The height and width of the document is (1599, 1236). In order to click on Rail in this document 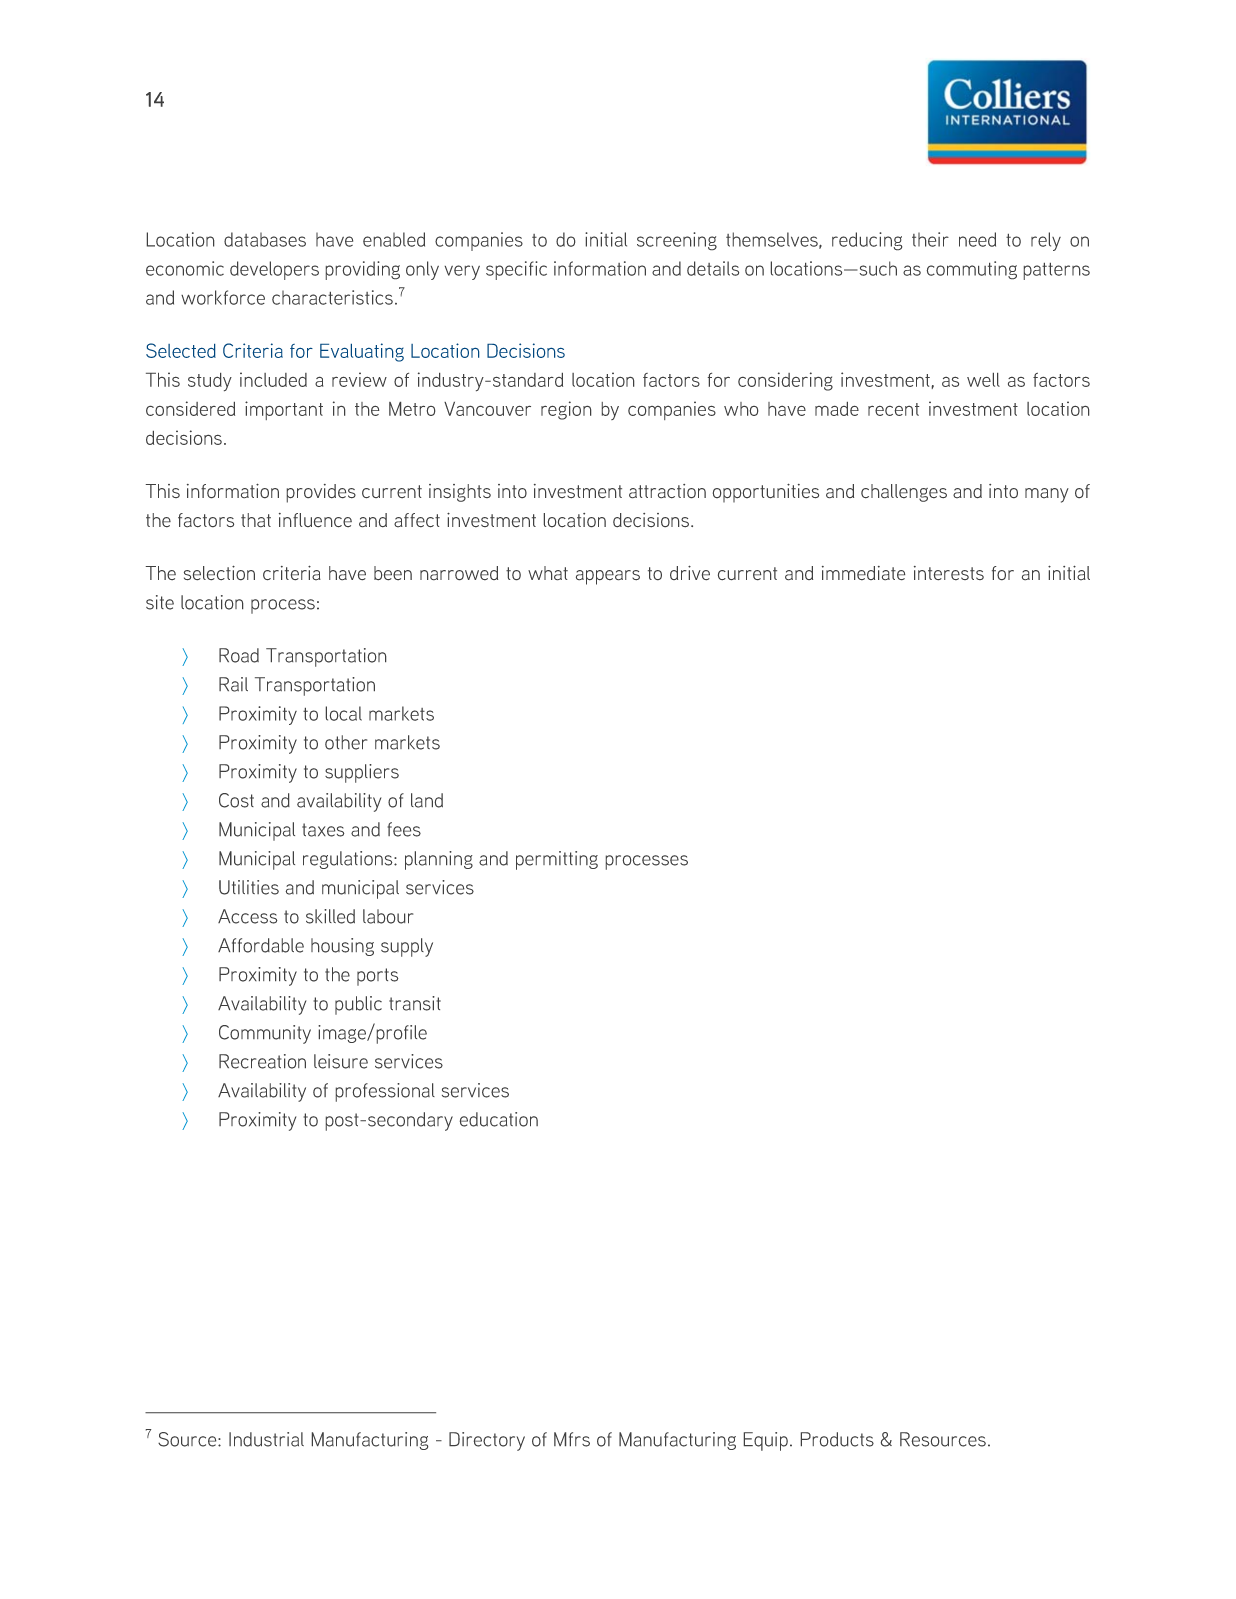, I will do `click(233, 684)`.
